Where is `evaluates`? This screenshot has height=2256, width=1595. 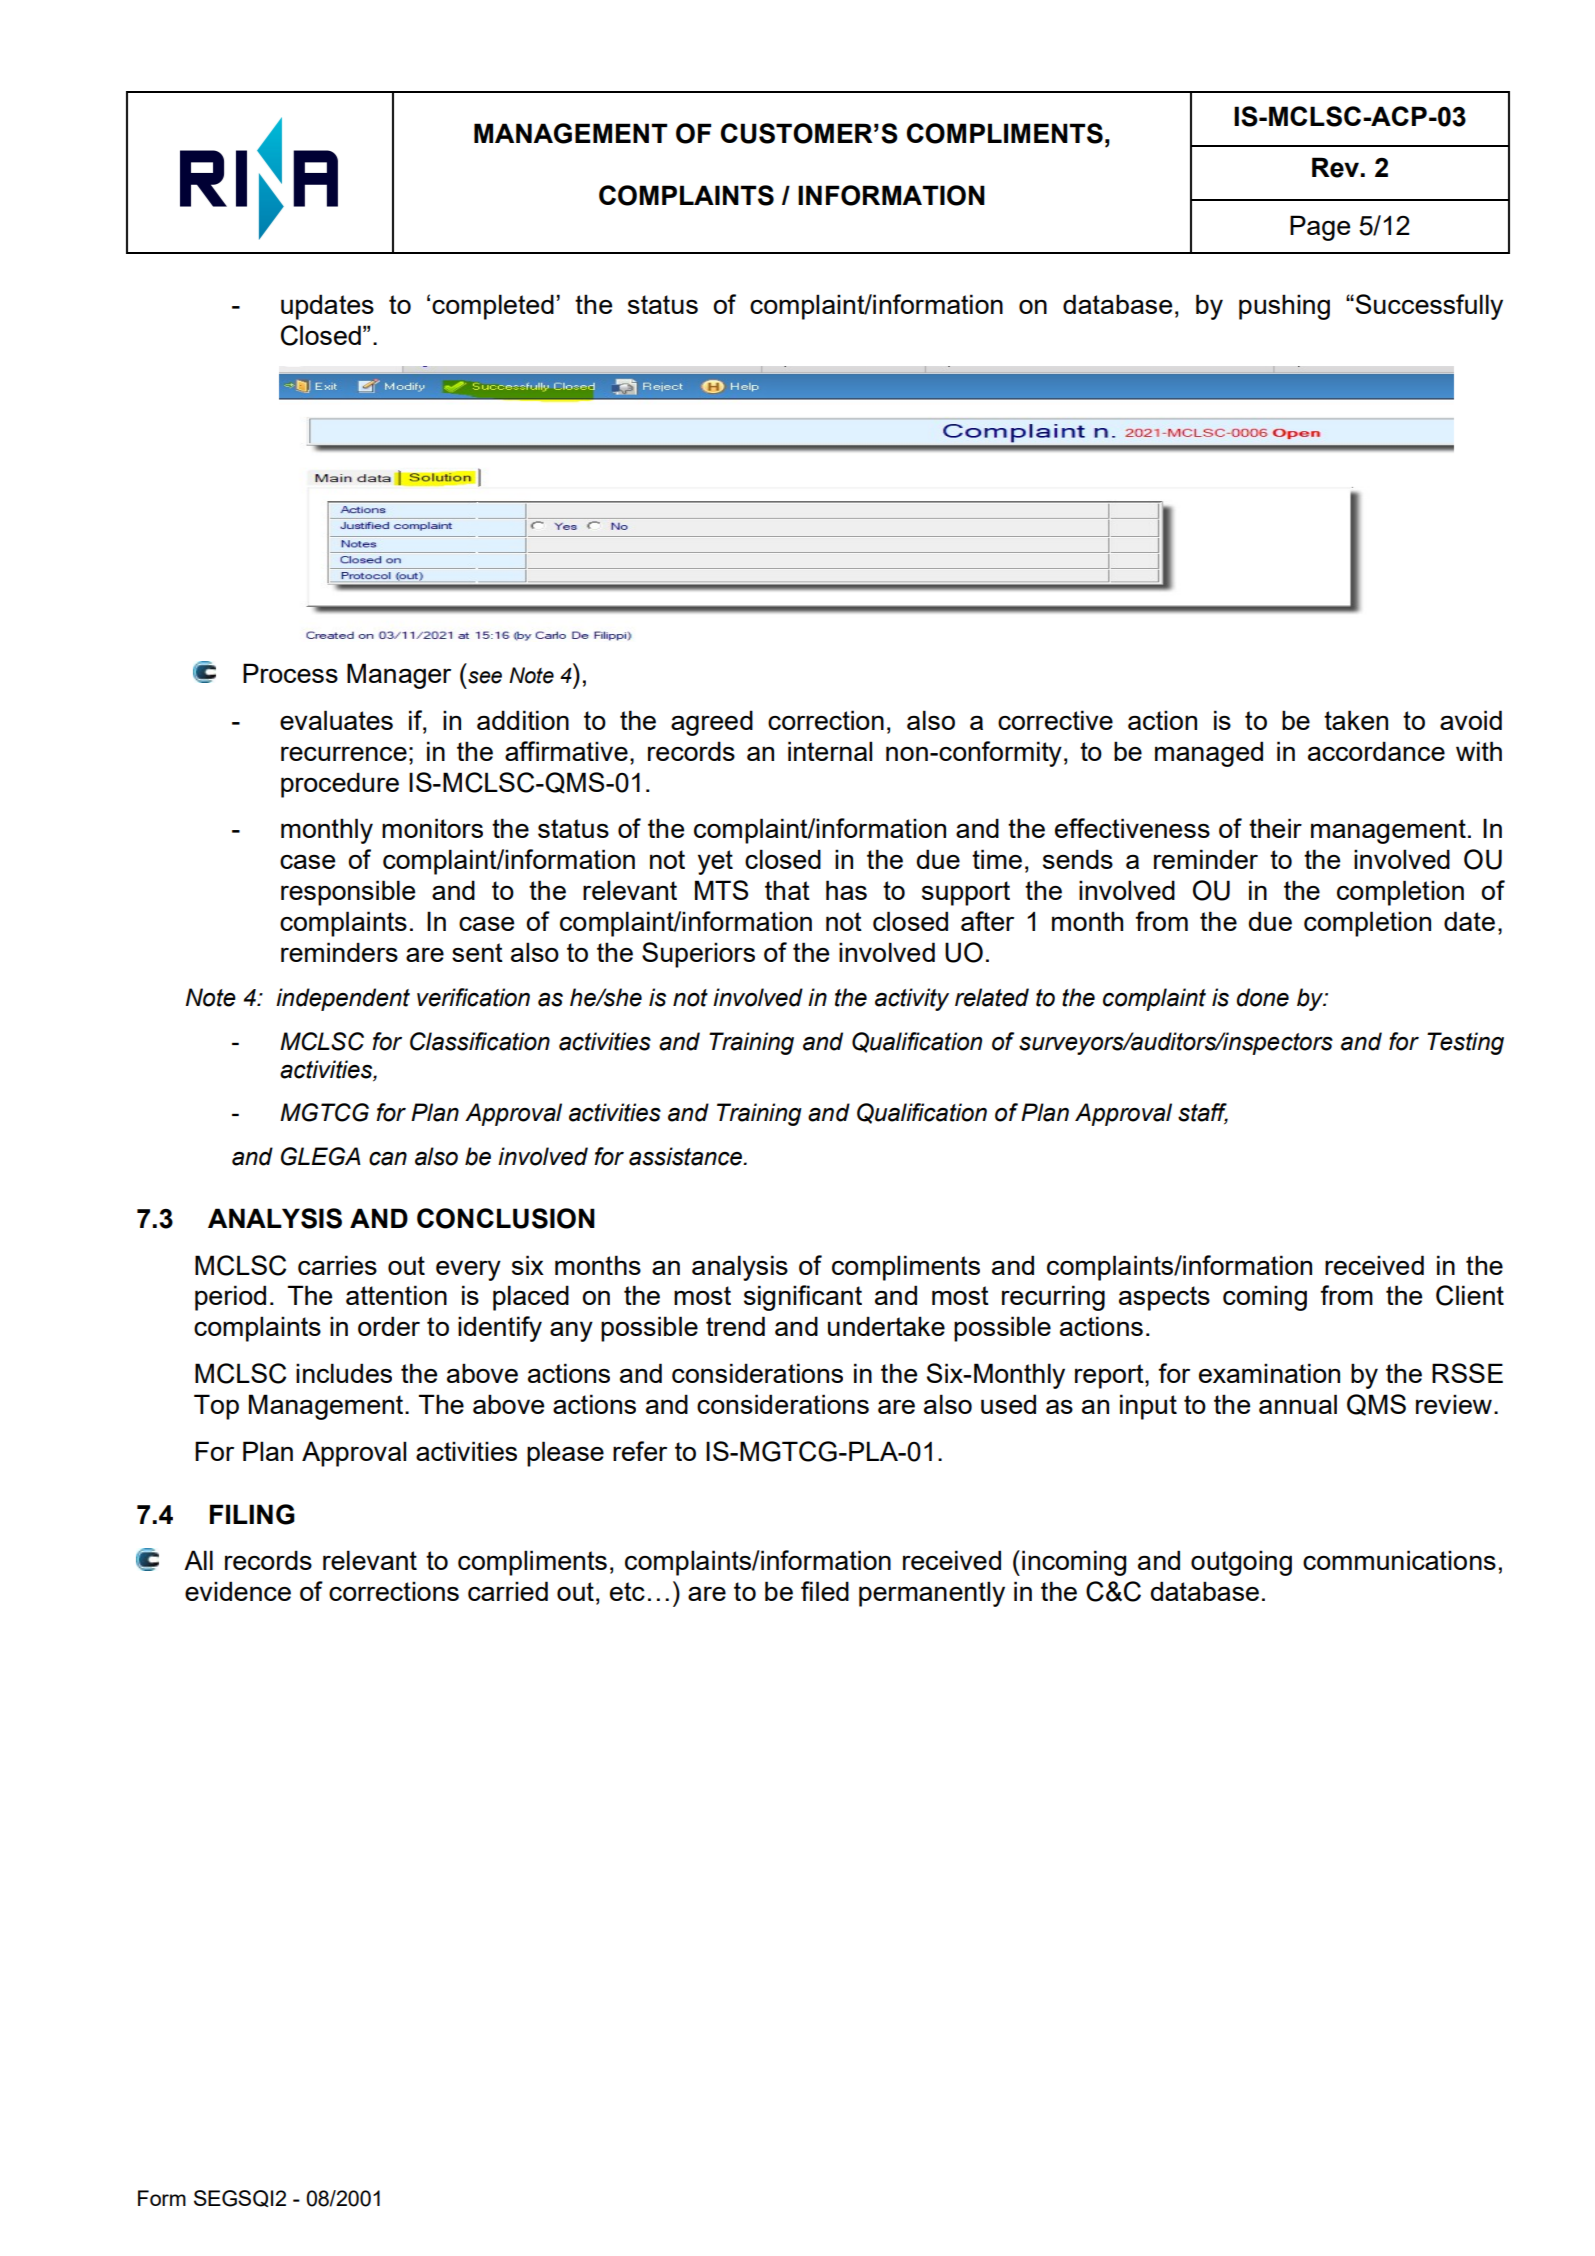
evaluates is located at coordinates (336, 720).
